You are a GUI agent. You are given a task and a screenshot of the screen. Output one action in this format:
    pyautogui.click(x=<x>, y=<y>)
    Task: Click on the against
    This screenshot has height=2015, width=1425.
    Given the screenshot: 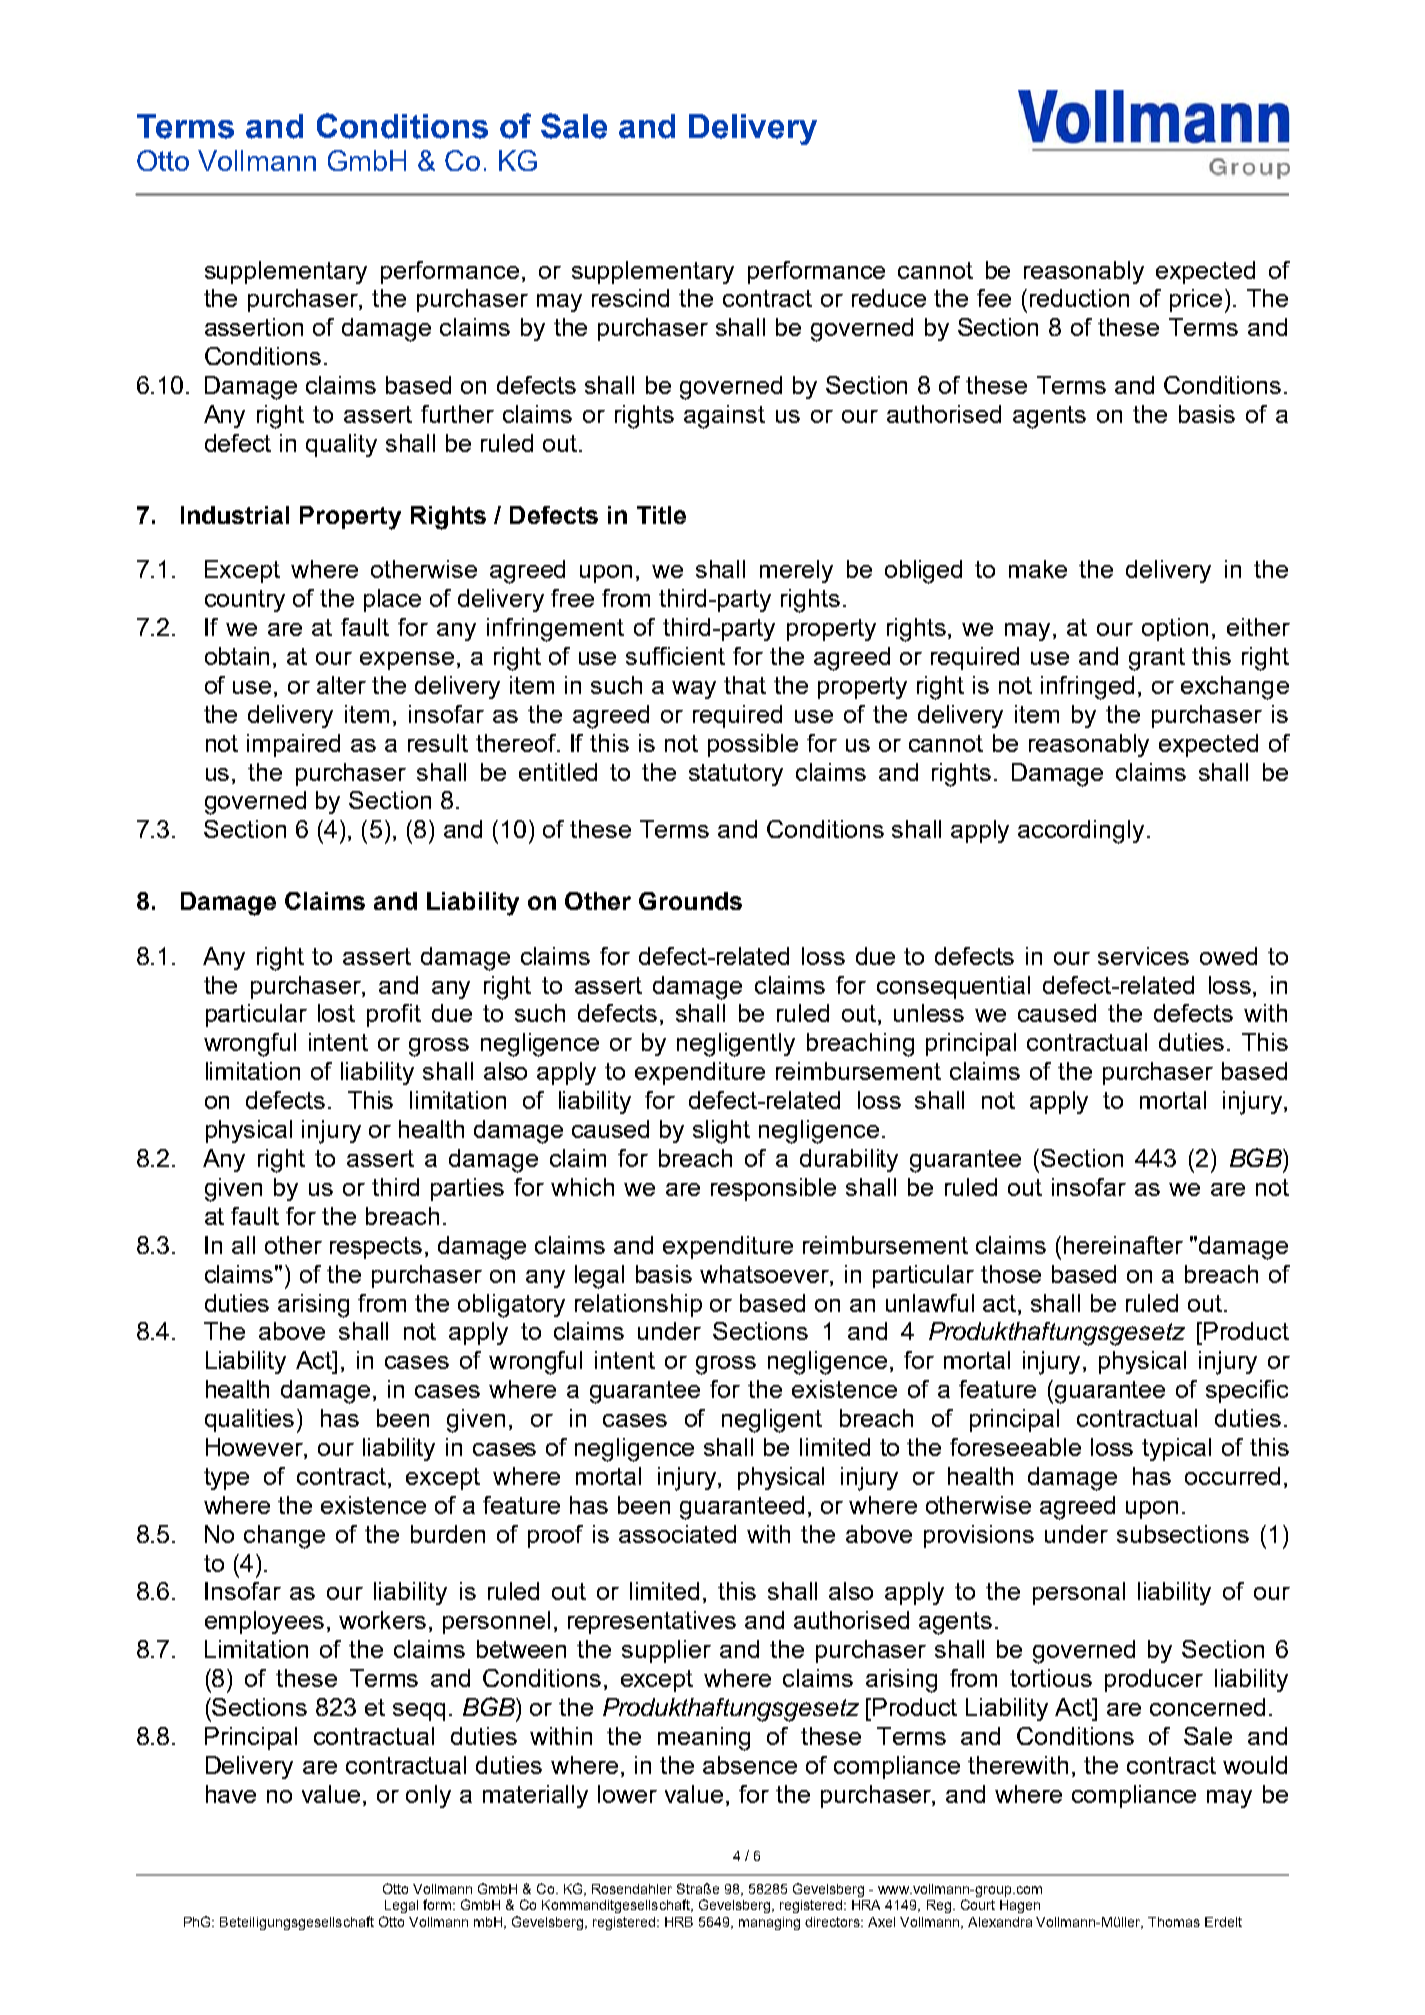 What is the action you would take?
    pyautogui.click(x=724, y=417)
